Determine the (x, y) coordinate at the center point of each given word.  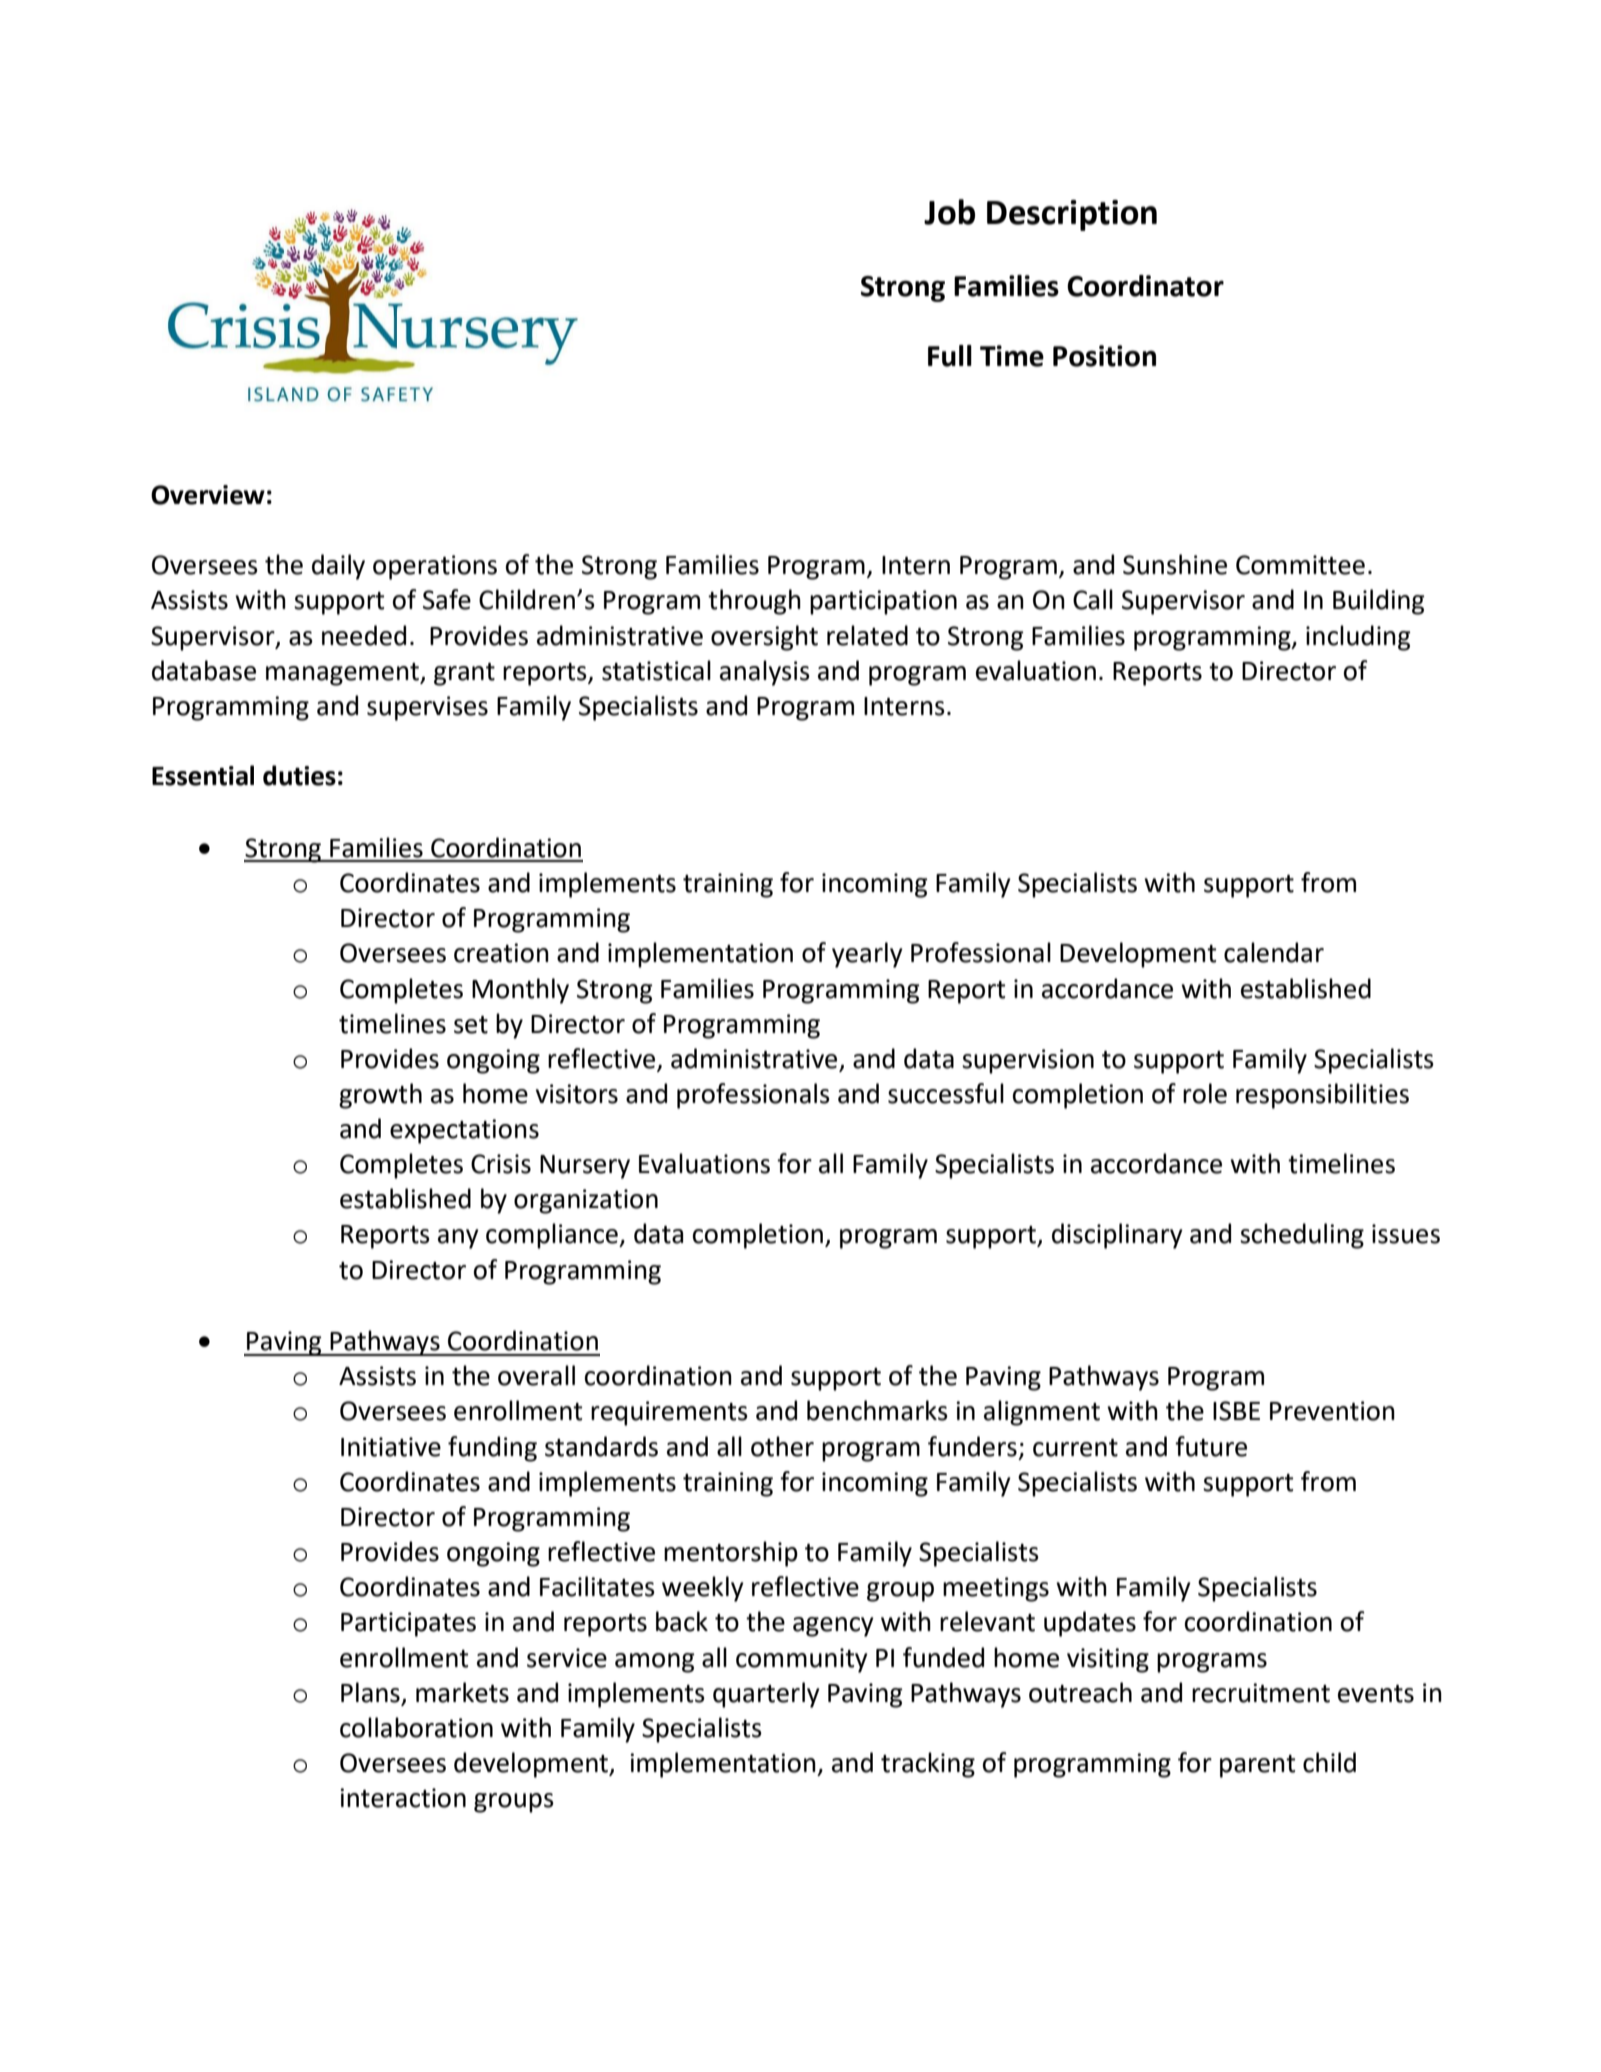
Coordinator (1145, 286)
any (458, 1239)
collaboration (416, 1727)
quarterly (766, 1695)
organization (586, 1201)
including (1358, 638)
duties (299, 775)
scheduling (1302, 1236)
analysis (765, 673)
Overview (208, 495)
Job (949, 212)
